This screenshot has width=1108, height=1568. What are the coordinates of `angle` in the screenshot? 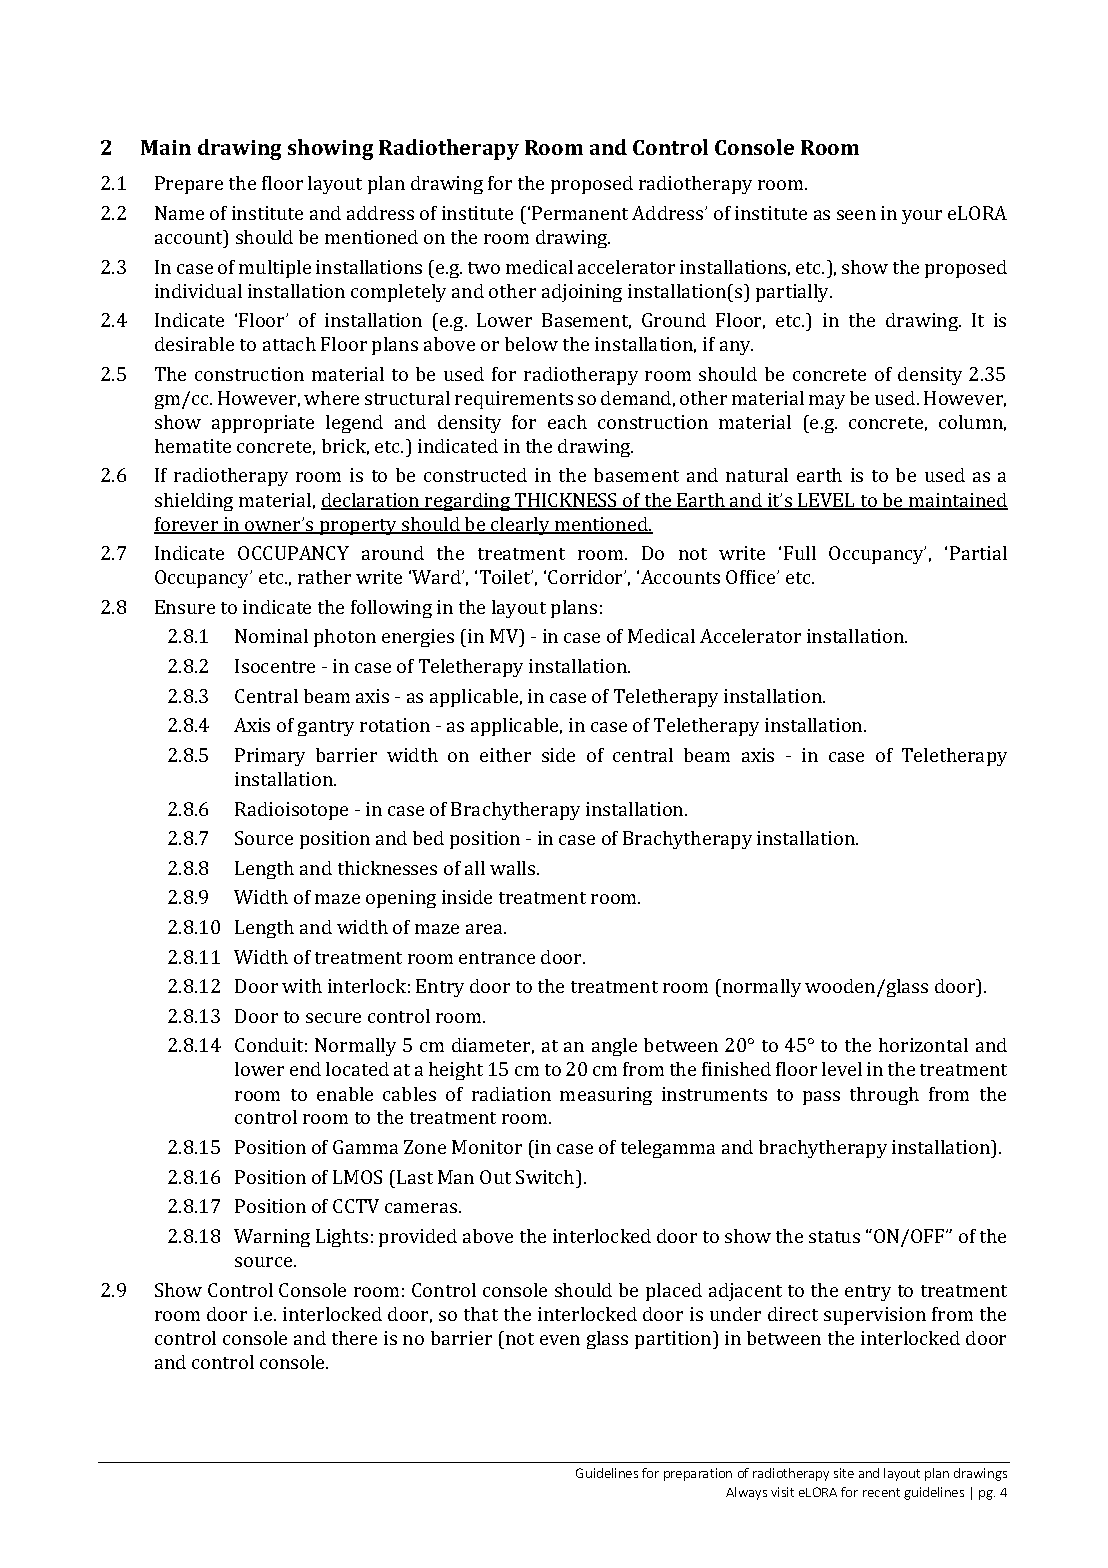 It's located at (614, 1047).
